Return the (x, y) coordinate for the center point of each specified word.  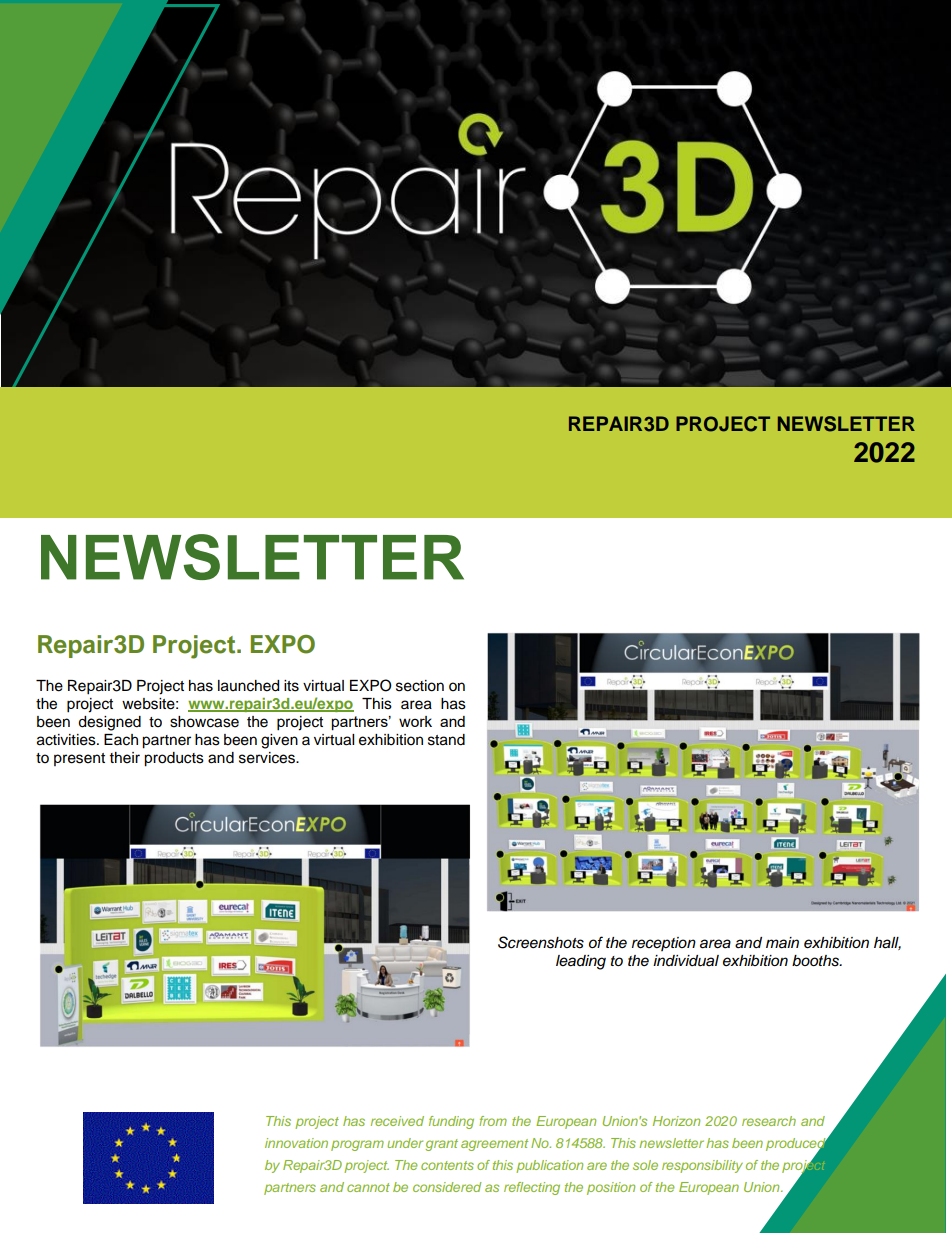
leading (581, 962)
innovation (296, 1143)
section (420, 686)
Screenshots (541, 942)
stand (446, 740)
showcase (204, 722)
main (782, 943)
